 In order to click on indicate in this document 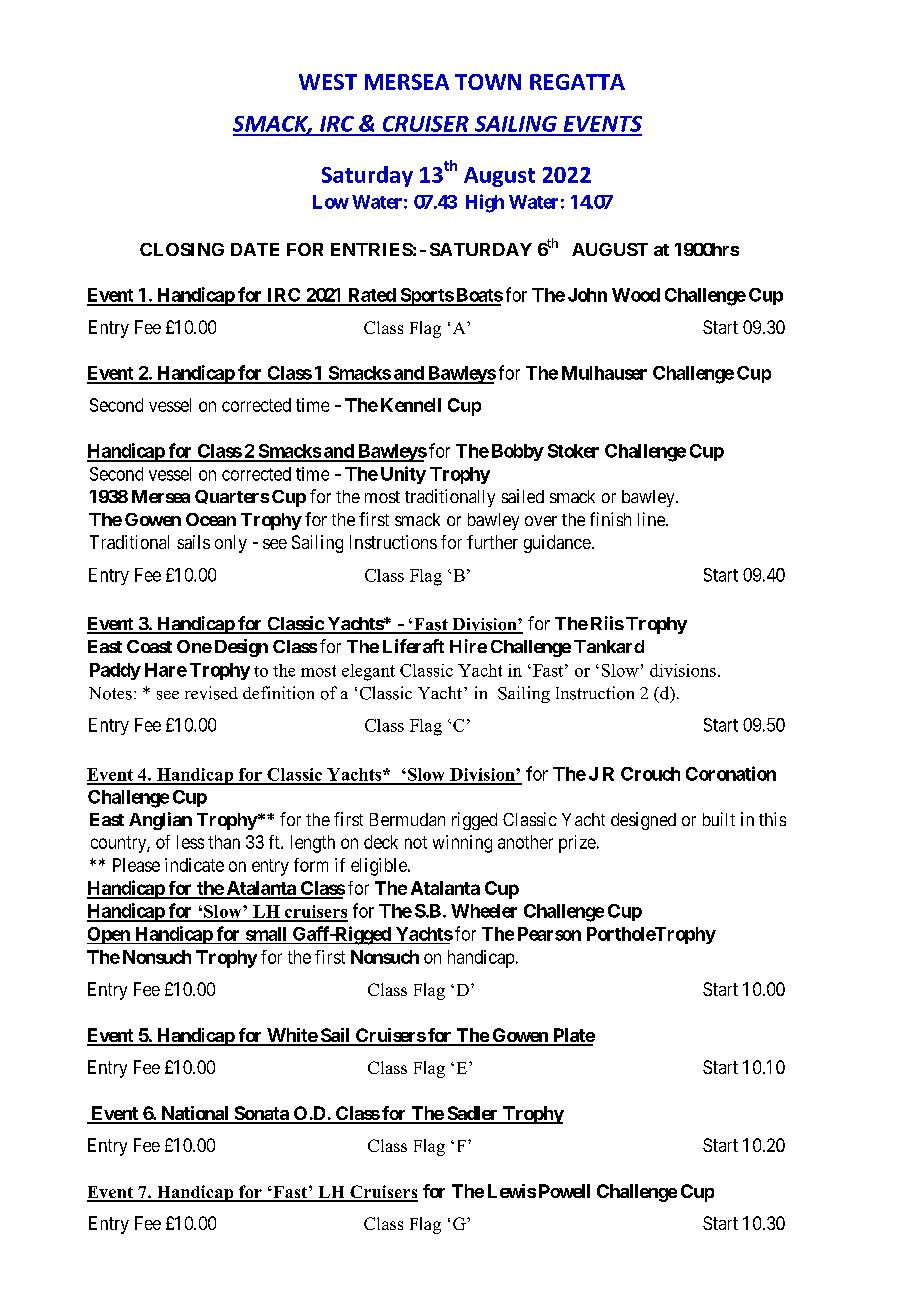, I will do `click(194, 865)`.
